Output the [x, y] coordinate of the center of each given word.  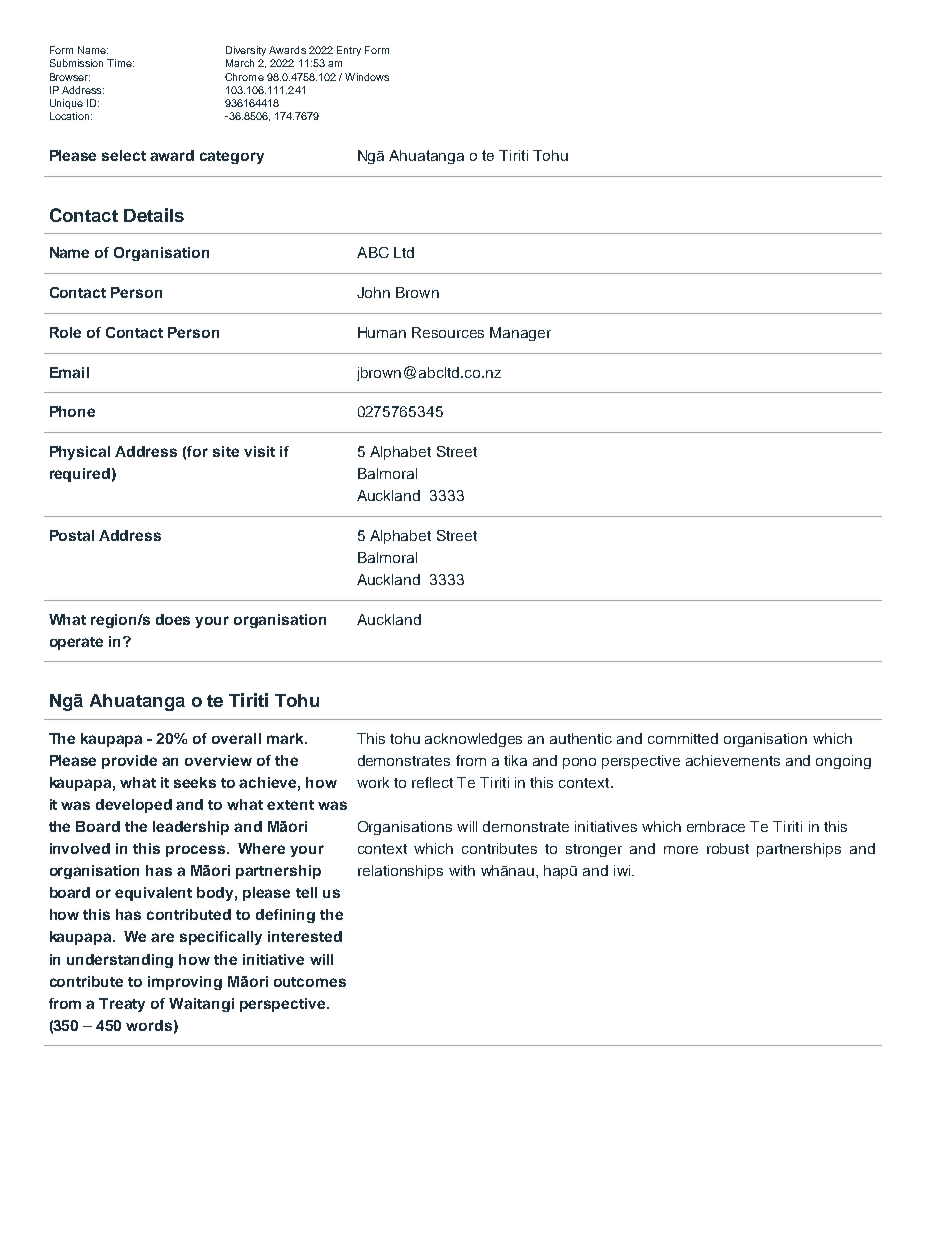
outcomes [310, 982]
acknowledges [473, 740]
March [240, 63]
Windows [367, 77]
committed [683, 738]
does [173, 619]
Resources [448, 332]
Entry [349, 51]
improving [185, 983]
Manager [520, 334]
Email [69, 372]
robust [728, 848]
